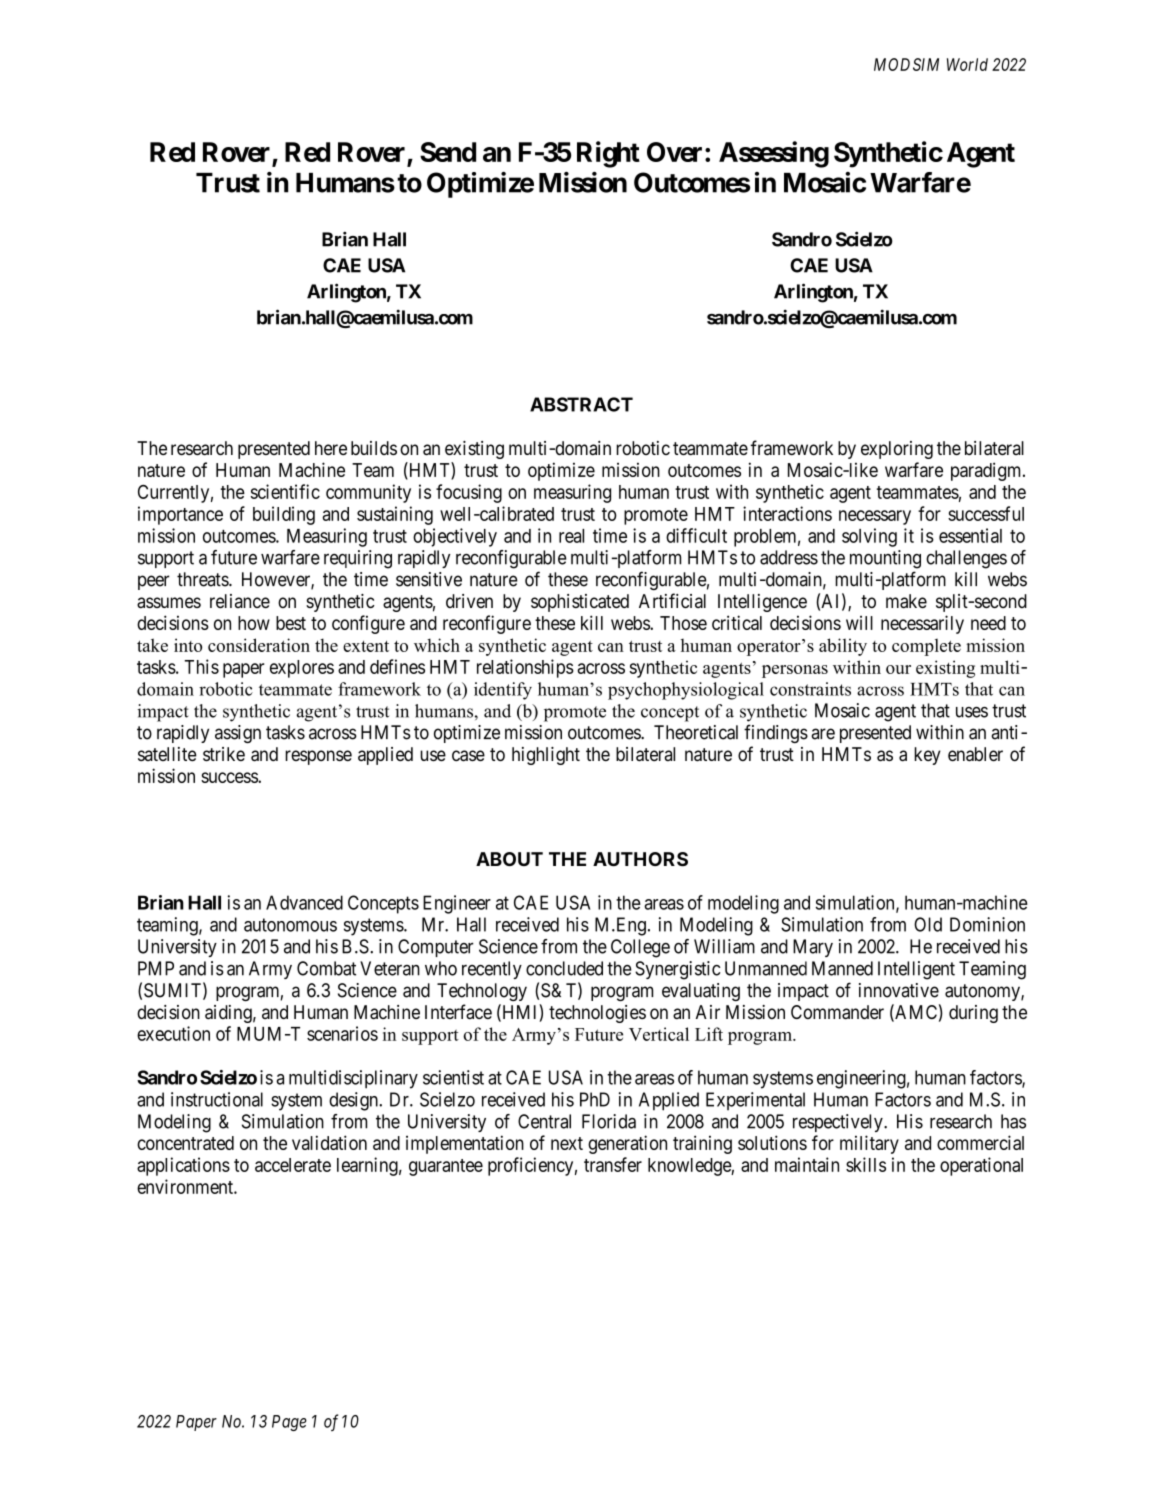 The height and width of the document is (1505, 1163). Describe the element at coordinates (981, 1166) in the document. I see `operational` at that location.
